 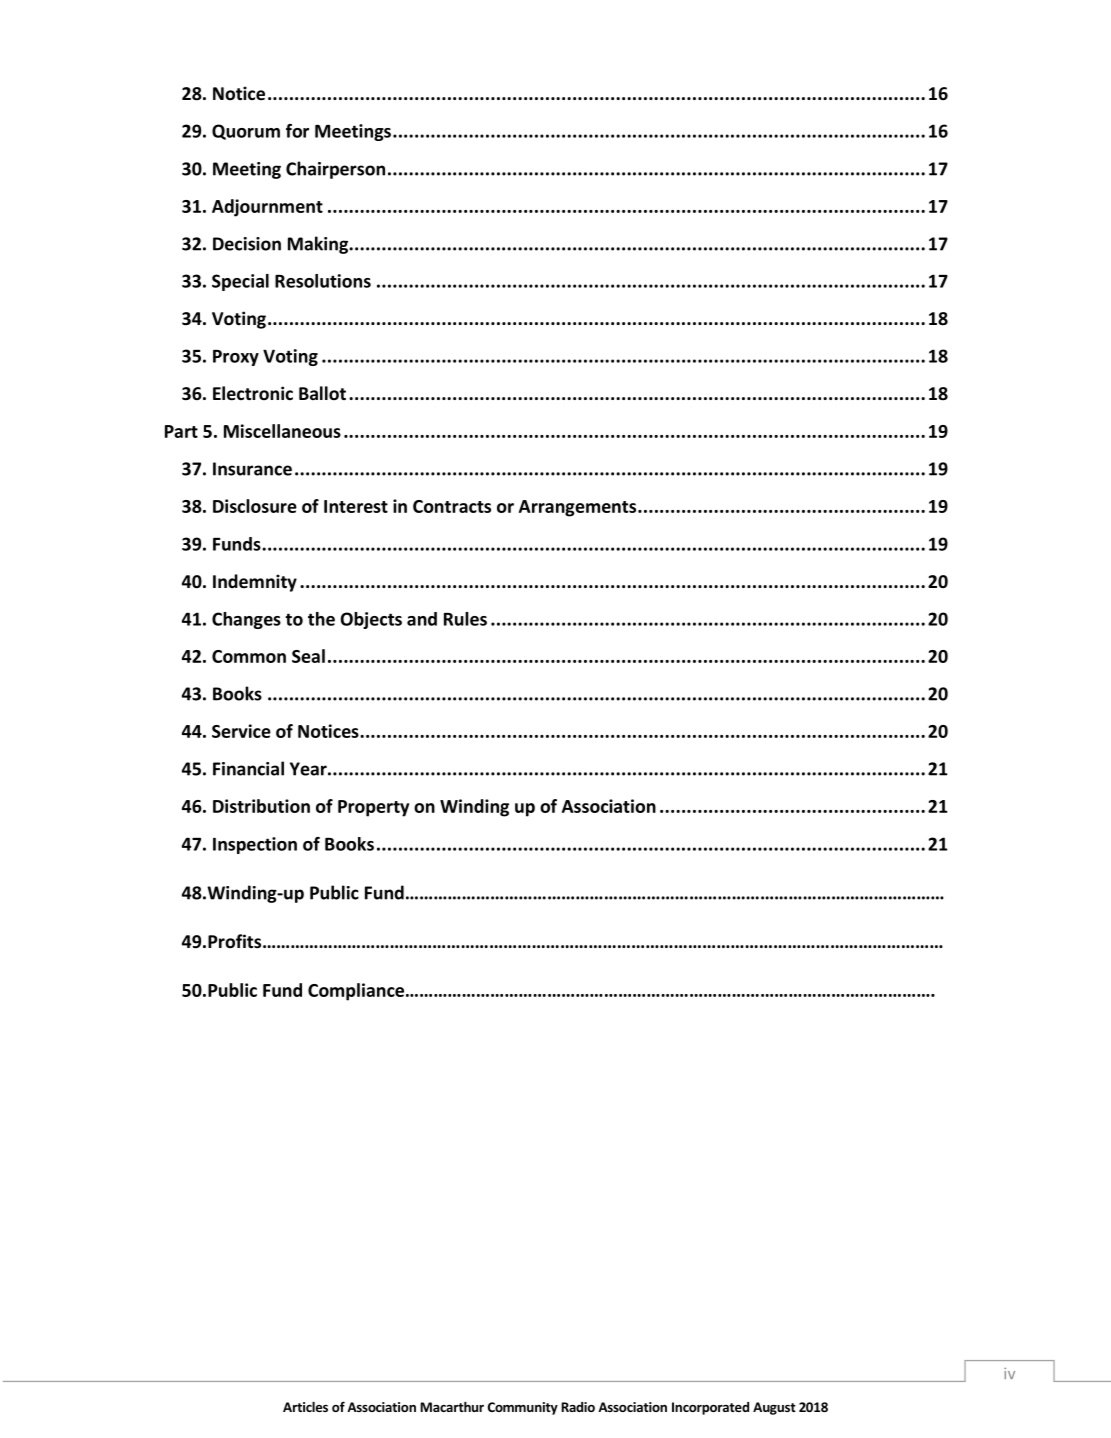 What do you see at coordinates (452, 506) in the page?
I see `Contracts` at bounding box center [452, 506].
